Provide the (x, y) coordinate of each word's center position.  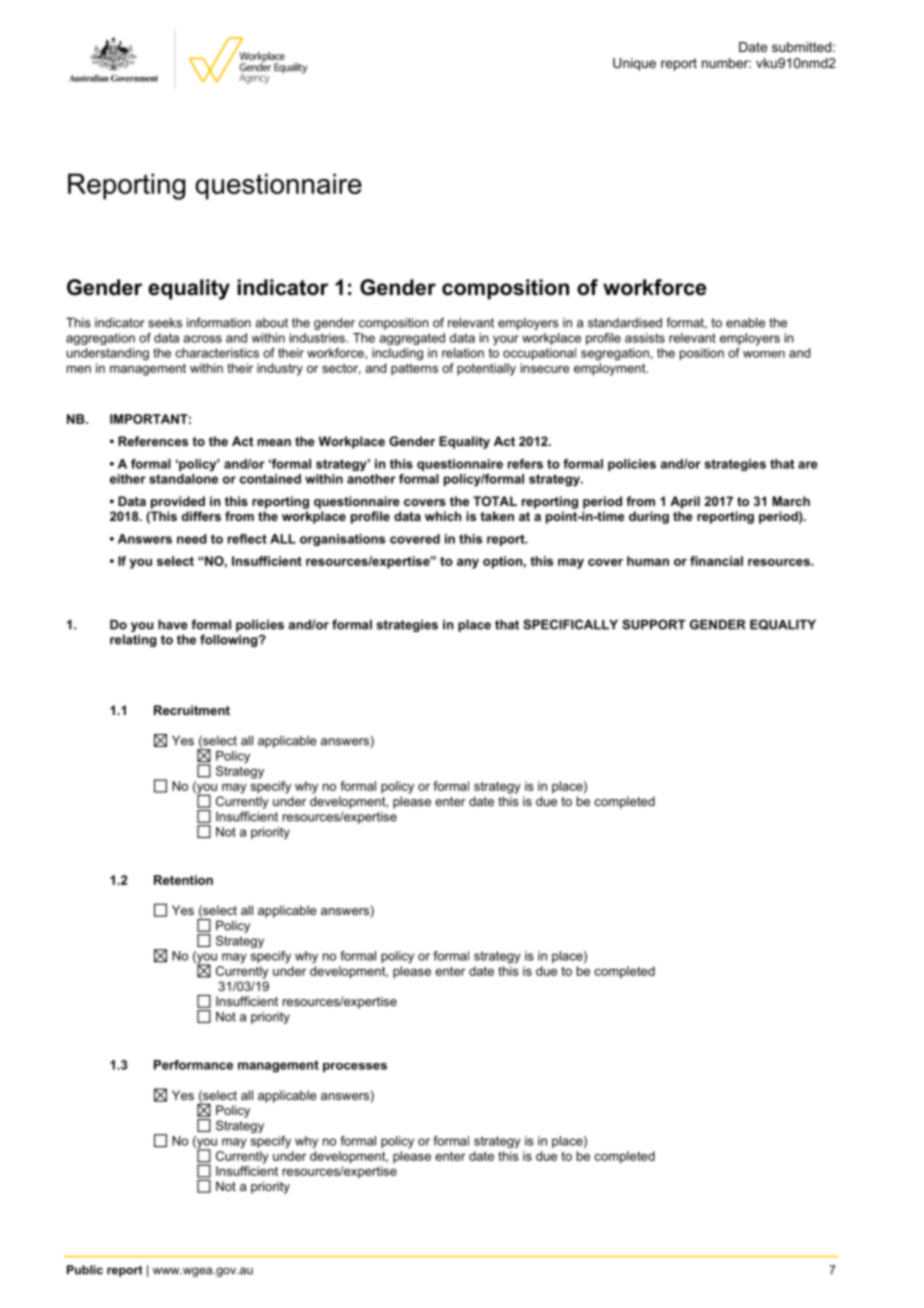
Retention (183, 880)
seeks (165, 323)
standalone (183, 479)
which (443, 516)
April (685, 502)
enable (745, 322)
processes (355, 1067)
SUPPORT (654, 624)
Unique (634, 64)
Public (85, 1270)
